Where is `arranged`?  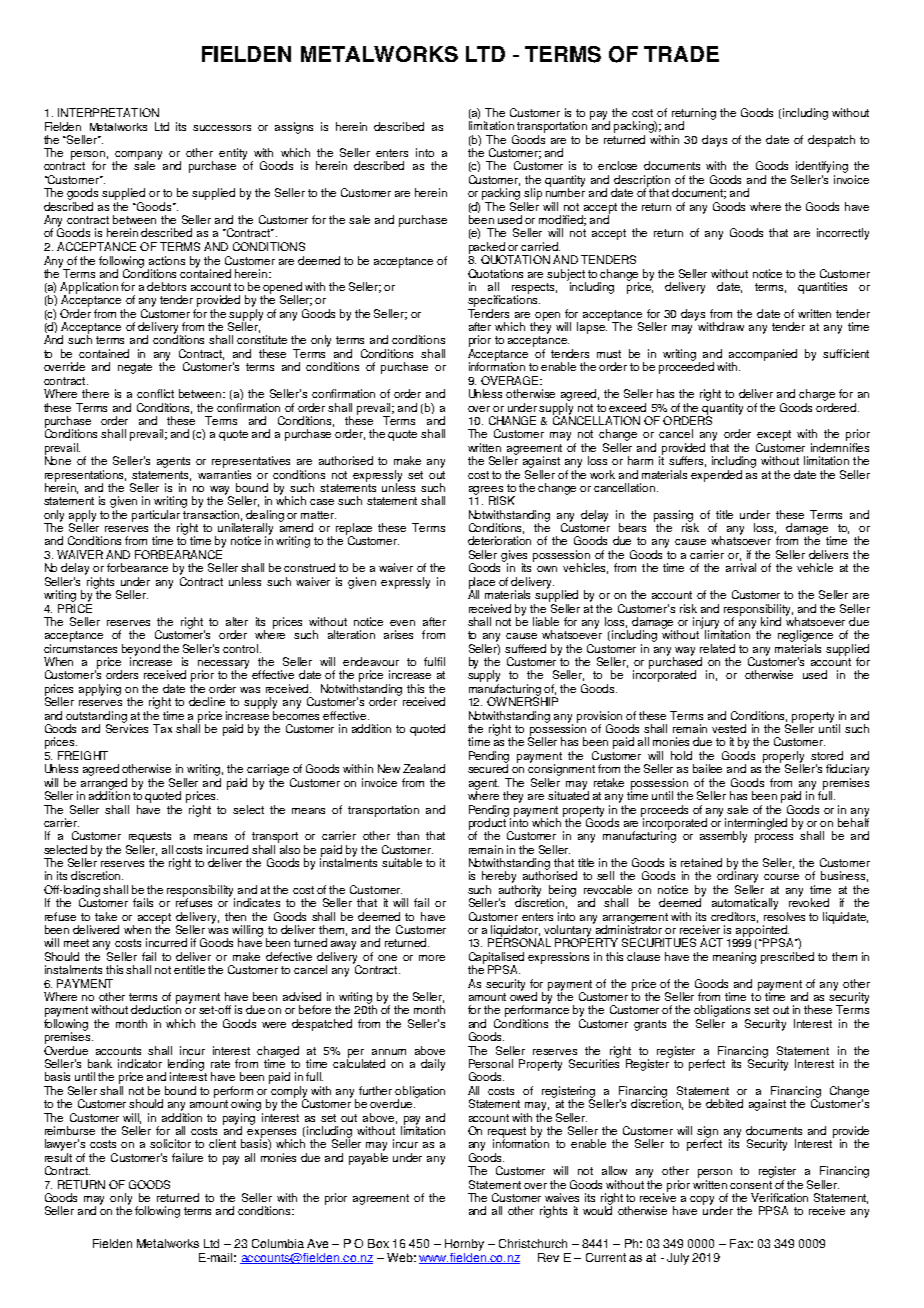 arranged is located at coordinates (104, 785).
